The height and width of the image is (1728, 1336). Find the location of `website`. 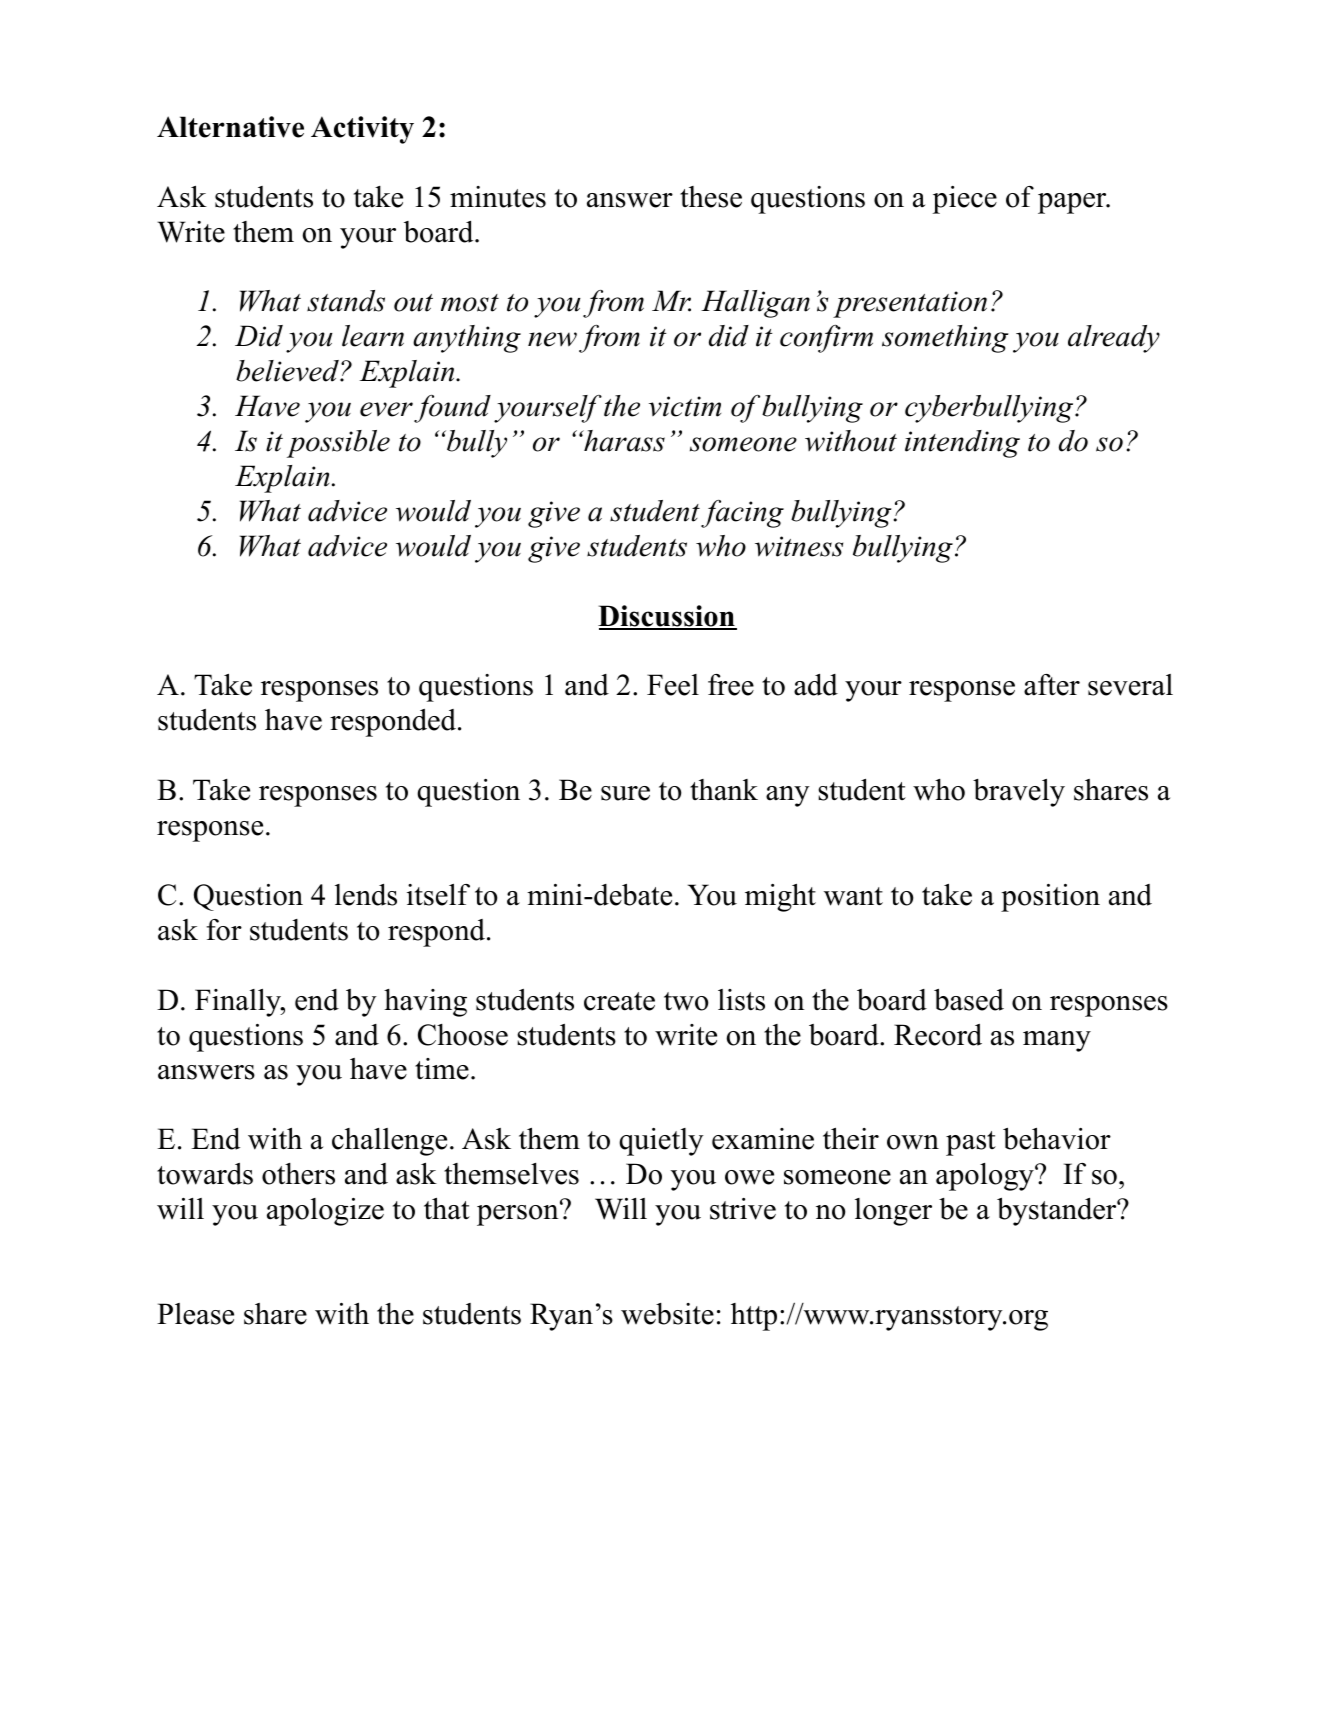

website is located at coordinates (667, 1314).
